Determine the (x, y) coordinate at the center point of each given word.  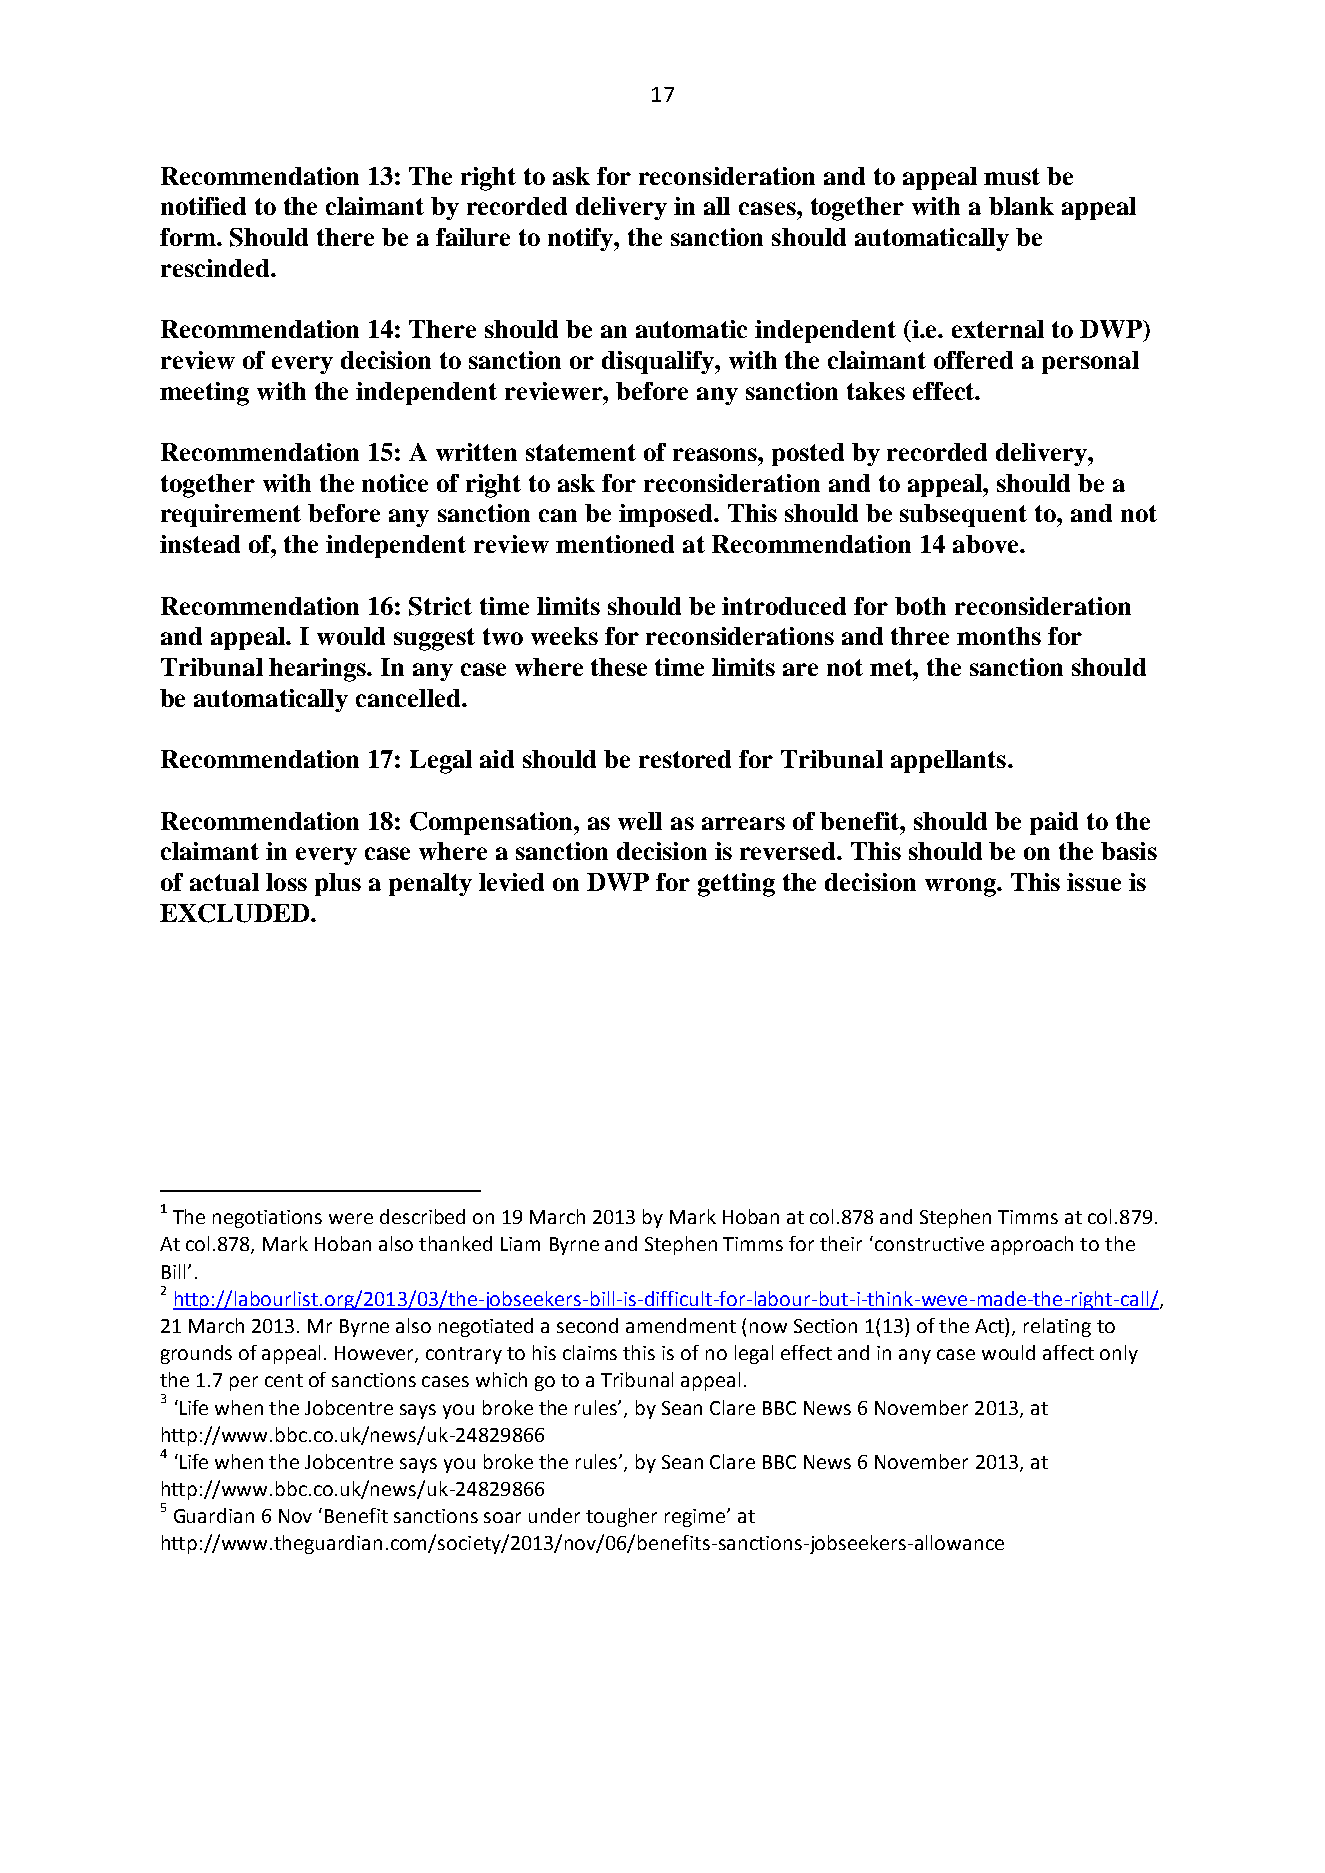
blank (1021, 206)
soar (502, 1517)
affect (1068, 1352)
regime (696, 1518)
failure (473, 237)
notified (203, 206)
